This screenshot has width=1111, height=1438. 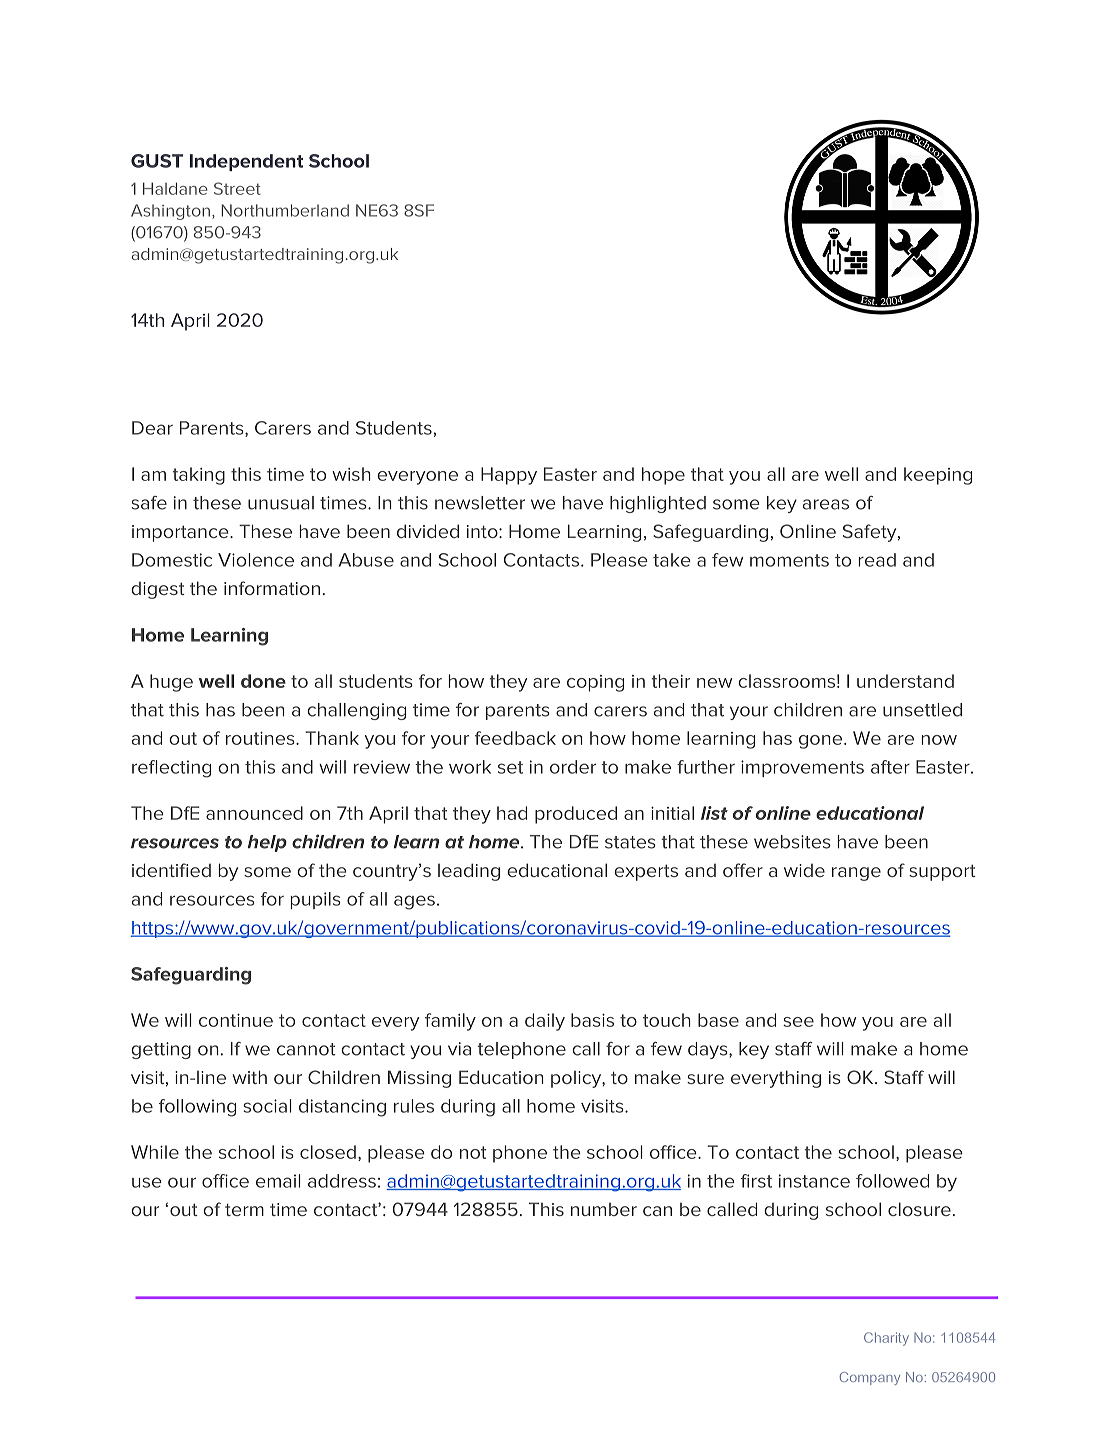 I want to click on with, so click(x=249, y=1077).
